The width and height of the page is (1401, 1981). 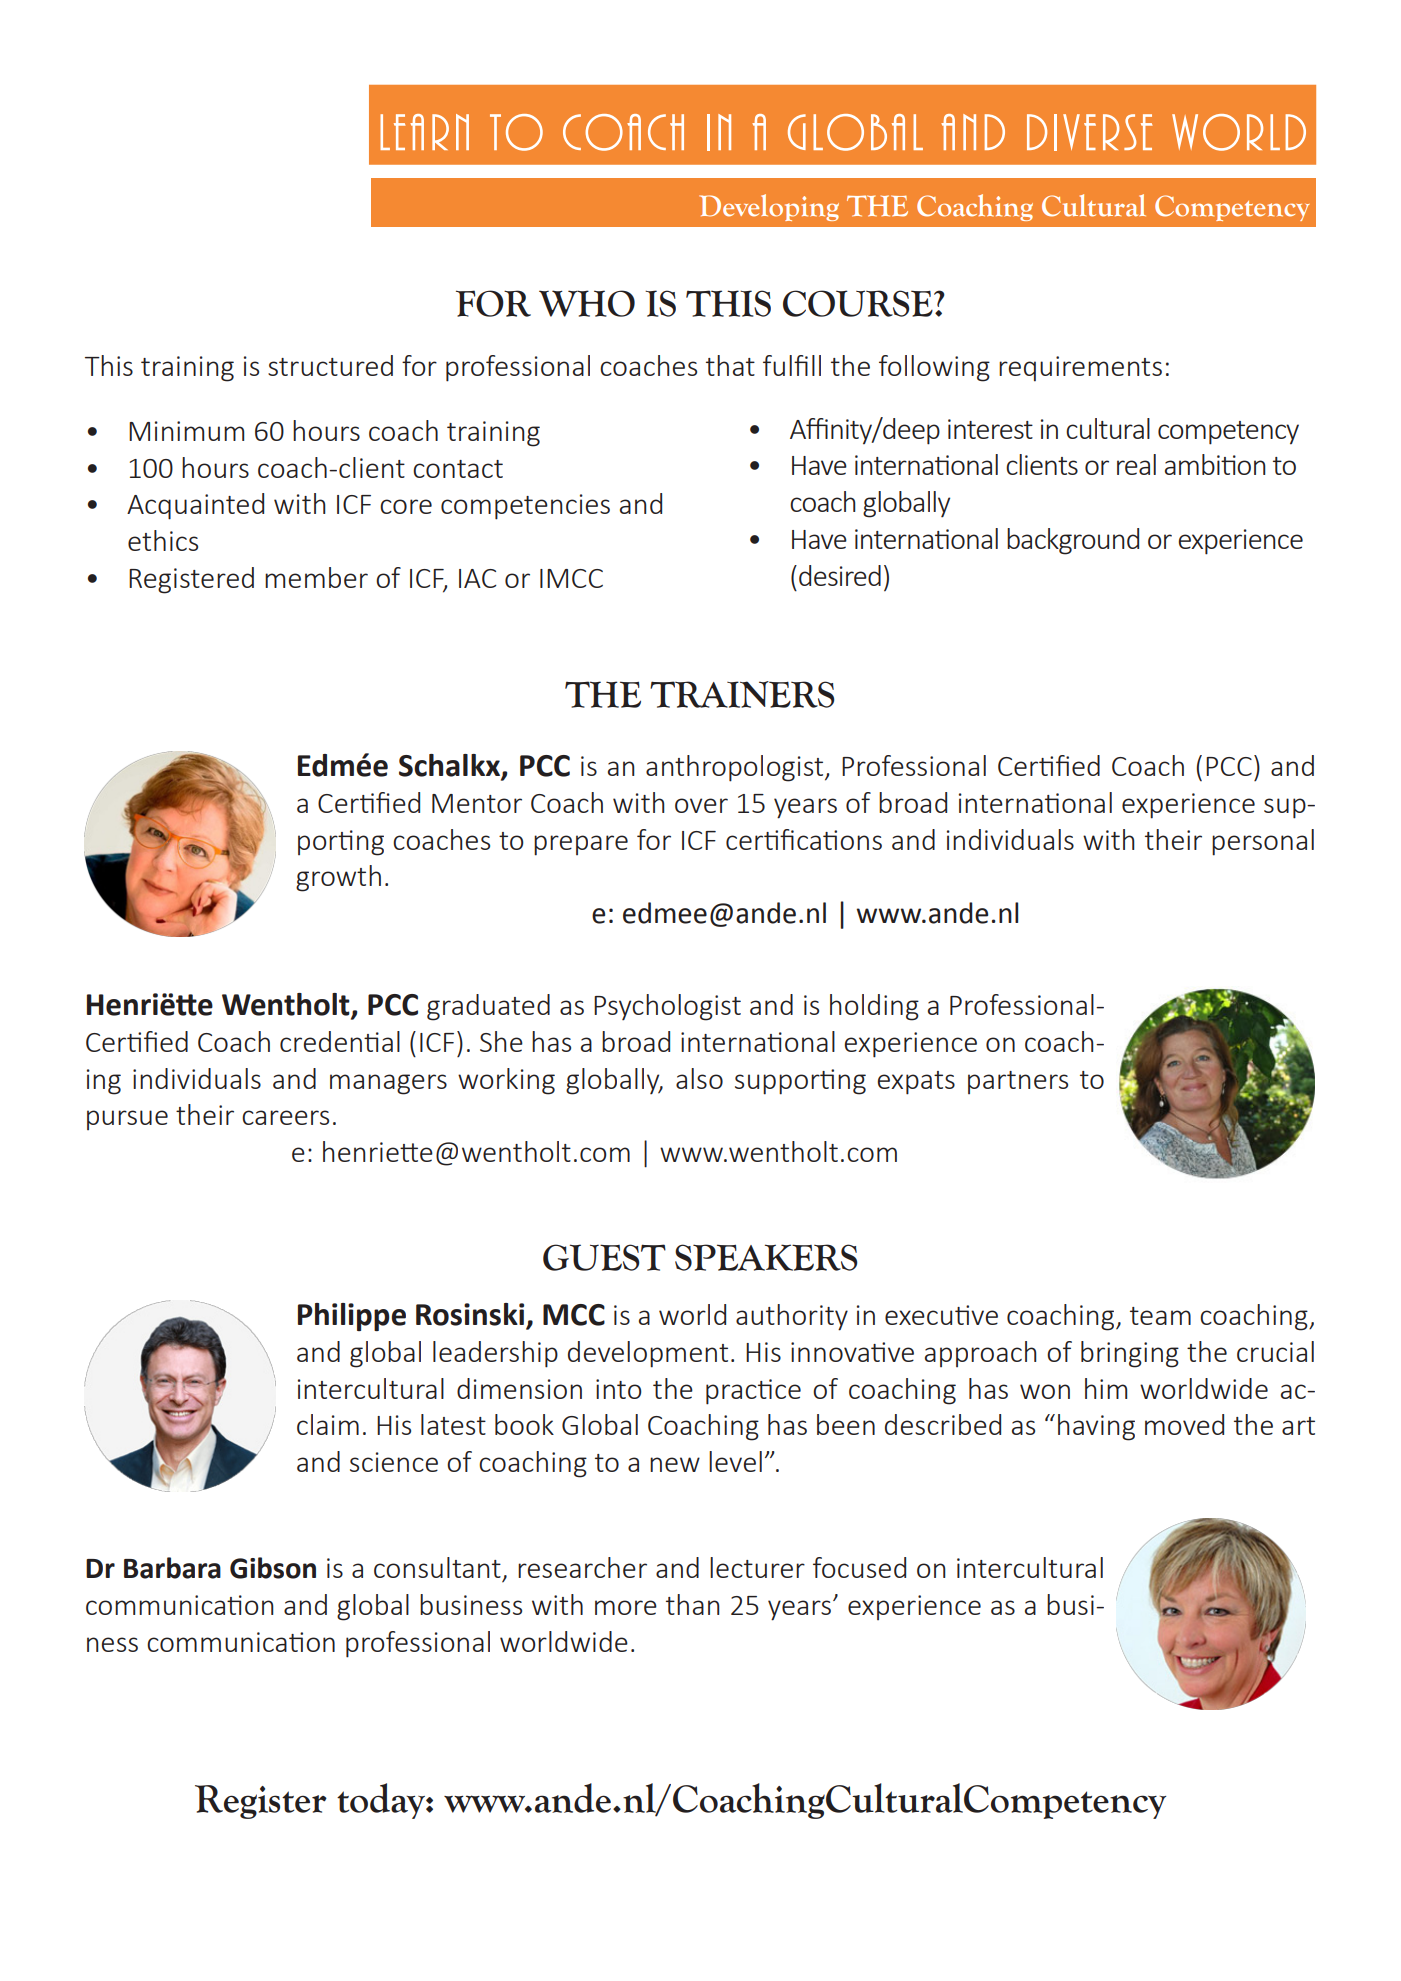 I want to click on Developing, so click(x=769, y=207).
